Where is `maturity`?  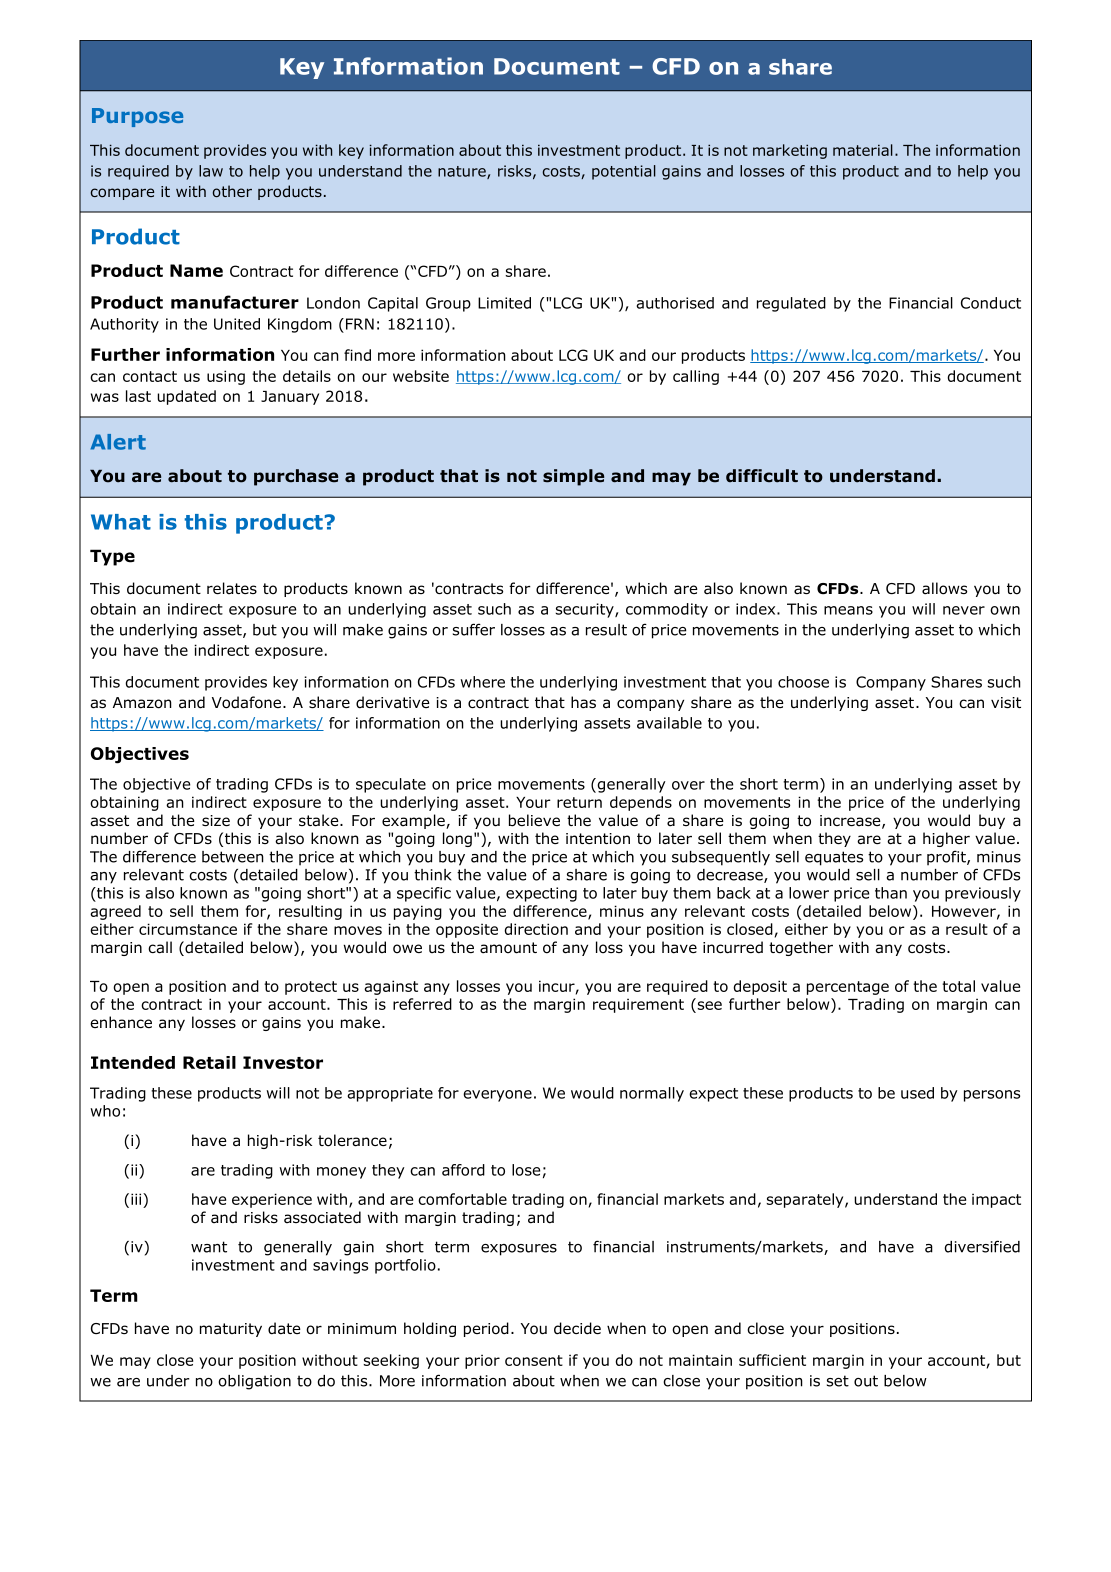 maturity is located at coordinates (231, 1330).
